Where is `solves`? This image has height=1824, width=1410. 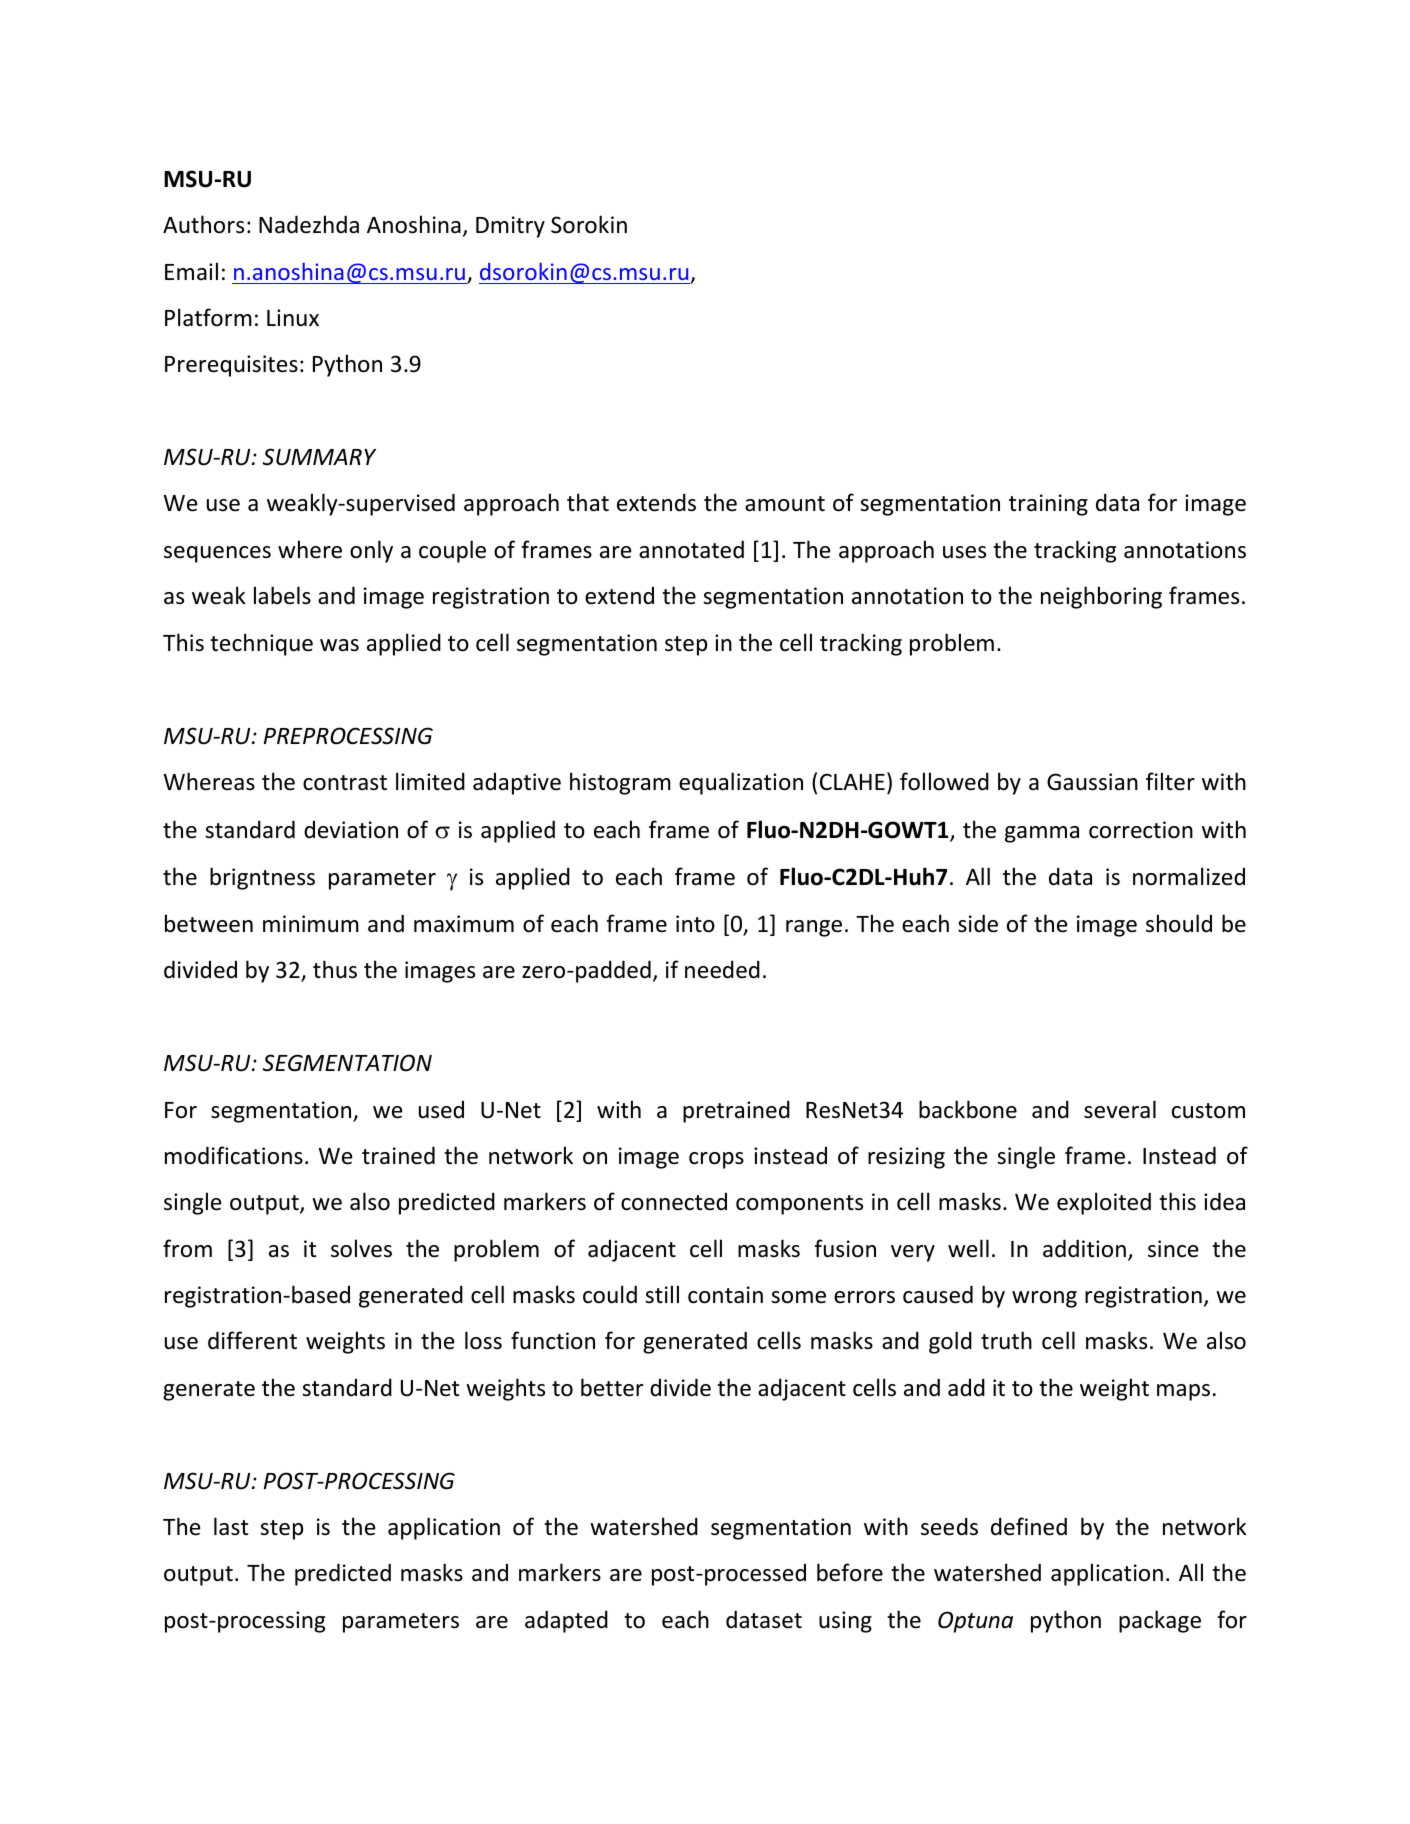 solves is located at coordinates (361, 1248).
